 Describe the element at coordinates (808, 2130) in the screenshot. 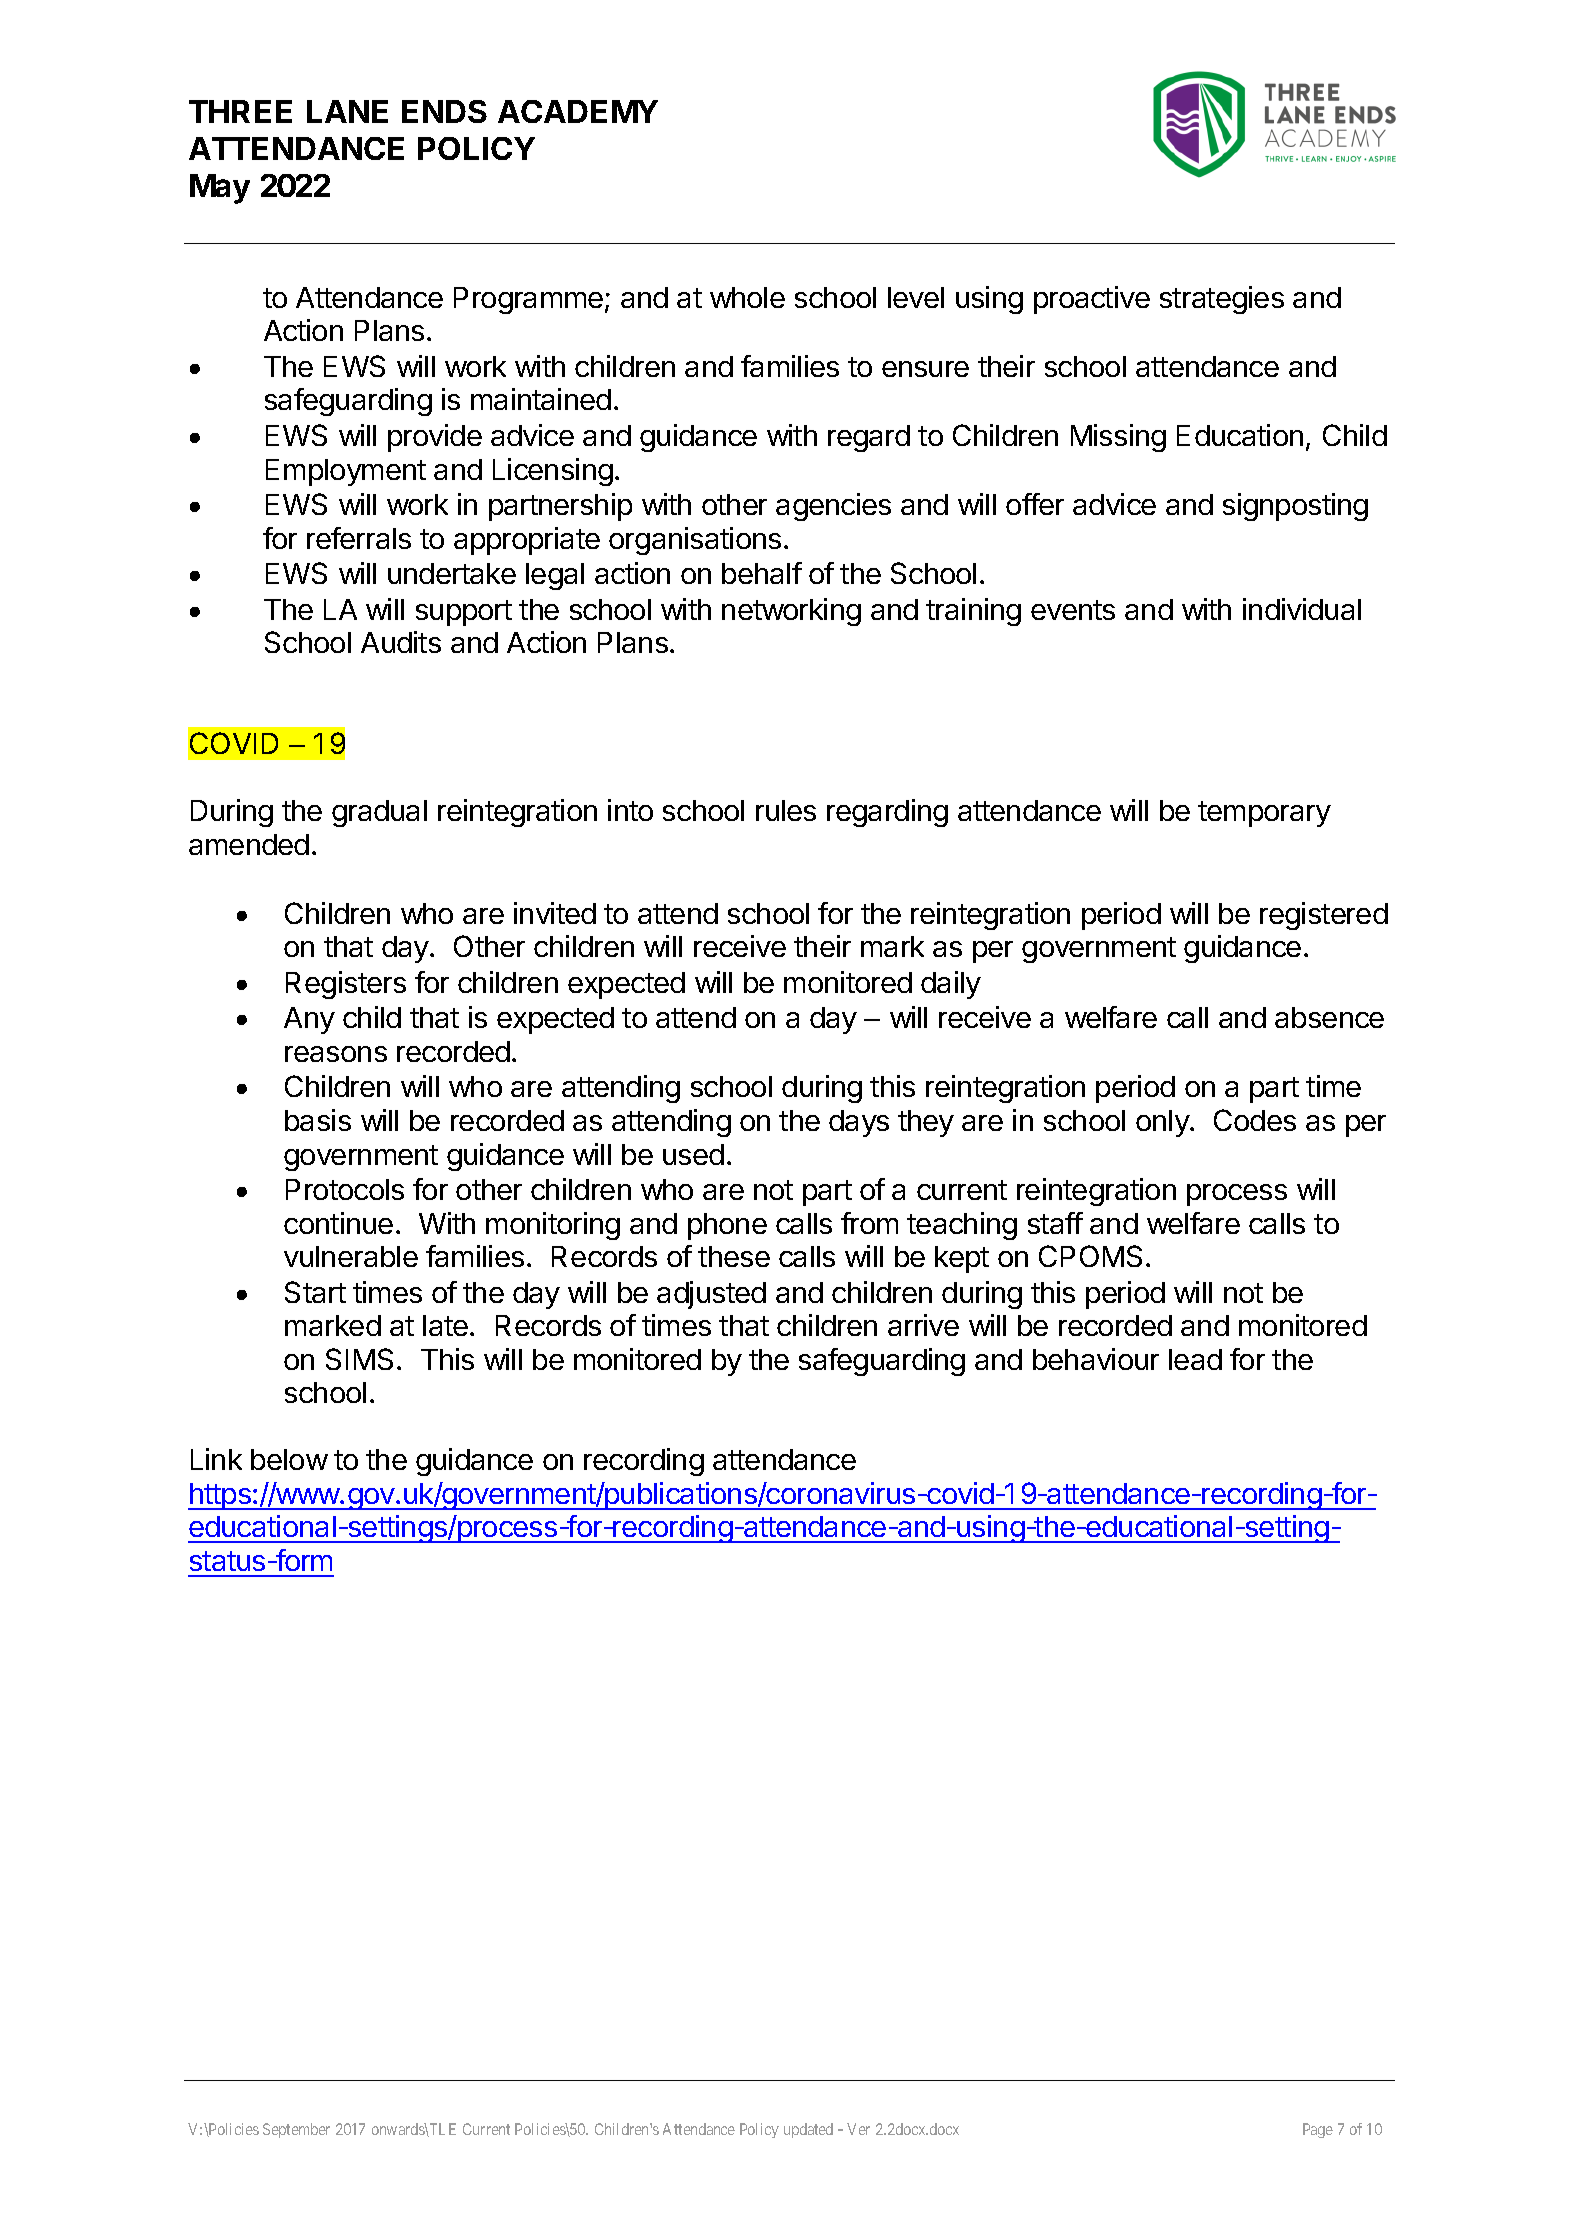

I see `updated` at that location.
